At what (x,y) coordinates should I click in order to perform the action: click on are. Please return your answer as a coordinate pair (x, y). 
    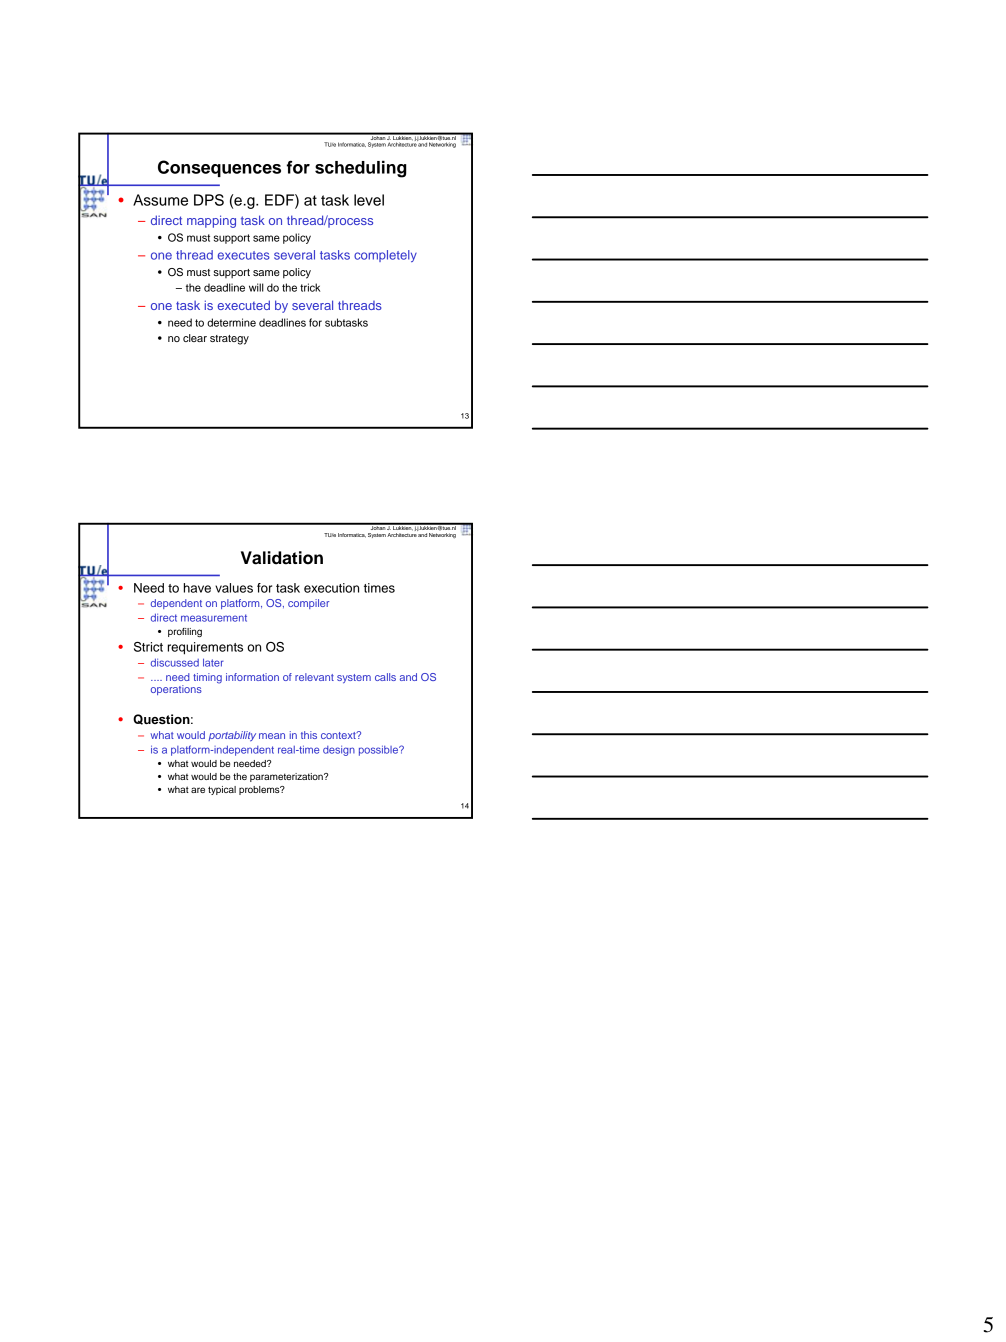
    Looking at the image, I should click on (198, 790).
